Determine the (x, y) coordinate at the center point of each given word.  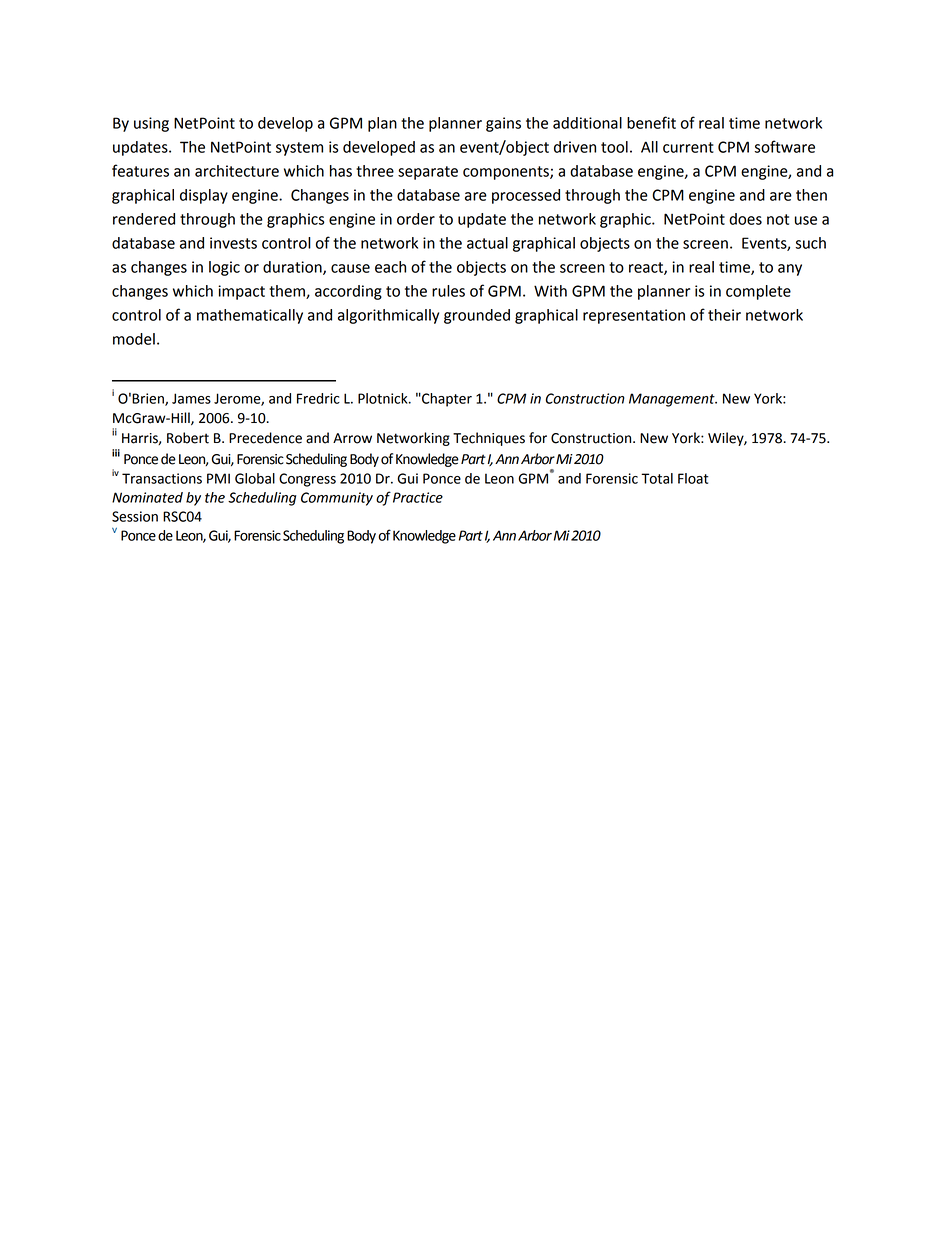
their (724, 315)
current (688, 147)
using (151, 124)
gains (503, 124)
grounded (477, 316)
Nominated (147, 497)
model (134, 339)
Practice (418, 497)
